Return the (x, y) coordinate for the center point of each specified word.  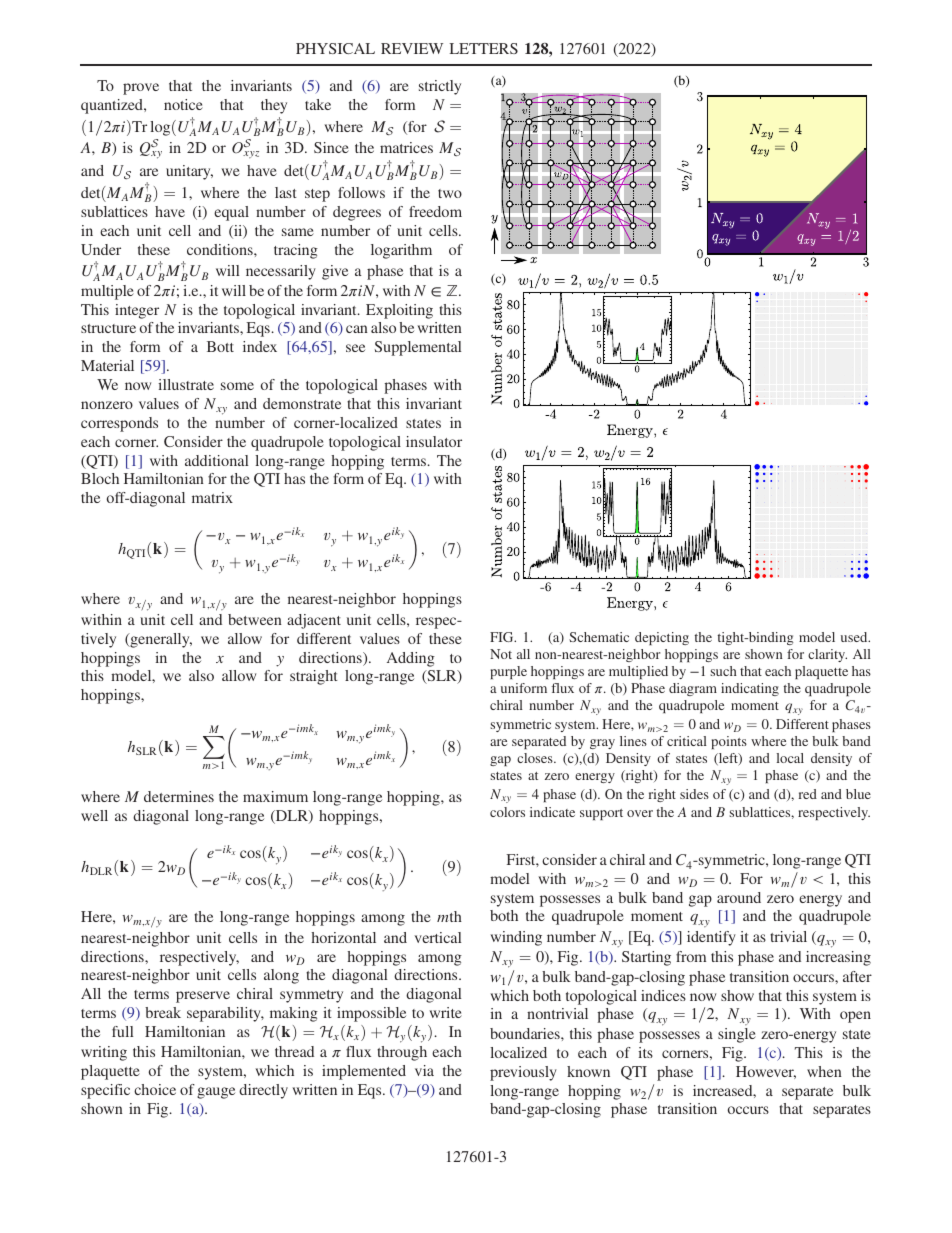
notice (183, 104)
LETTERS (483, 48)
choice (155, 1089)
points (729, 742)
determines (179, 796)
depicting (662, 638)
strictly (440, 87)
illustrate (186, 384)
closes (536, 758)
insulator (434, 441)
